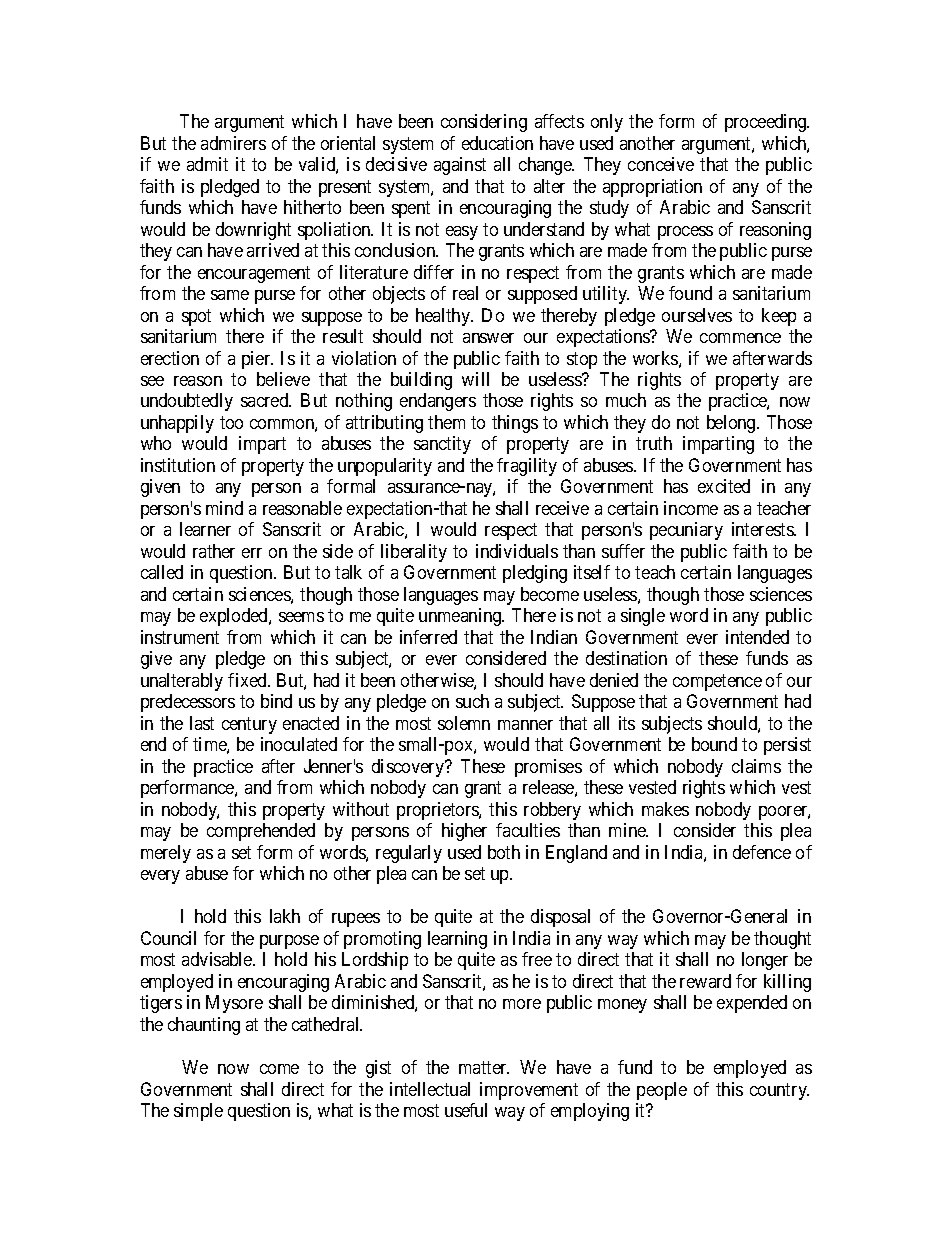 This screenshot has width=952, height=1233. Describe the element at coordinates (714, 744) in the screenshot. I see `bound` at that location.
